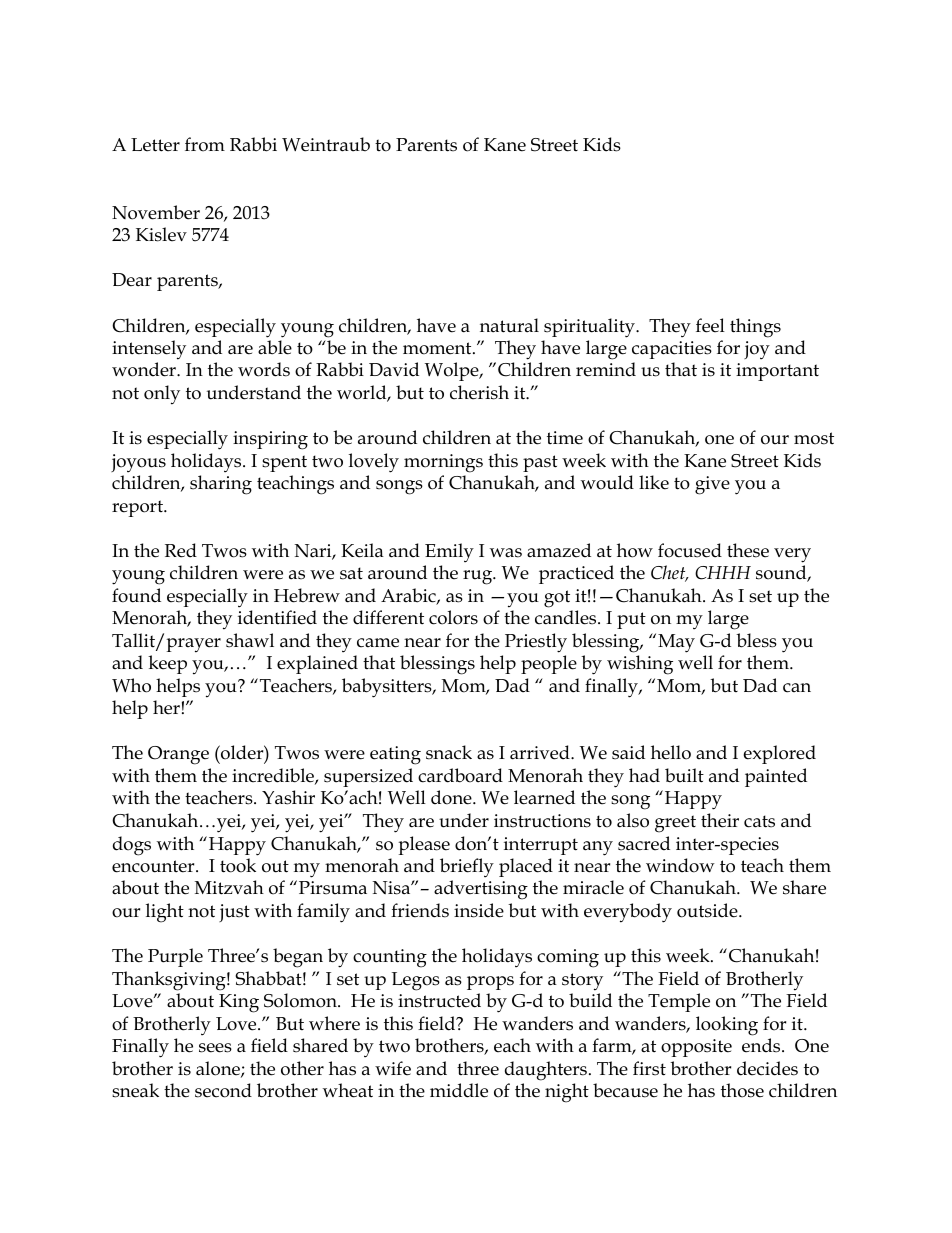 The height and width of the screenshot is (1233, 952). Describe the element at coordinates (221, 485) in the screenshot. I see `sharing` at that location.
